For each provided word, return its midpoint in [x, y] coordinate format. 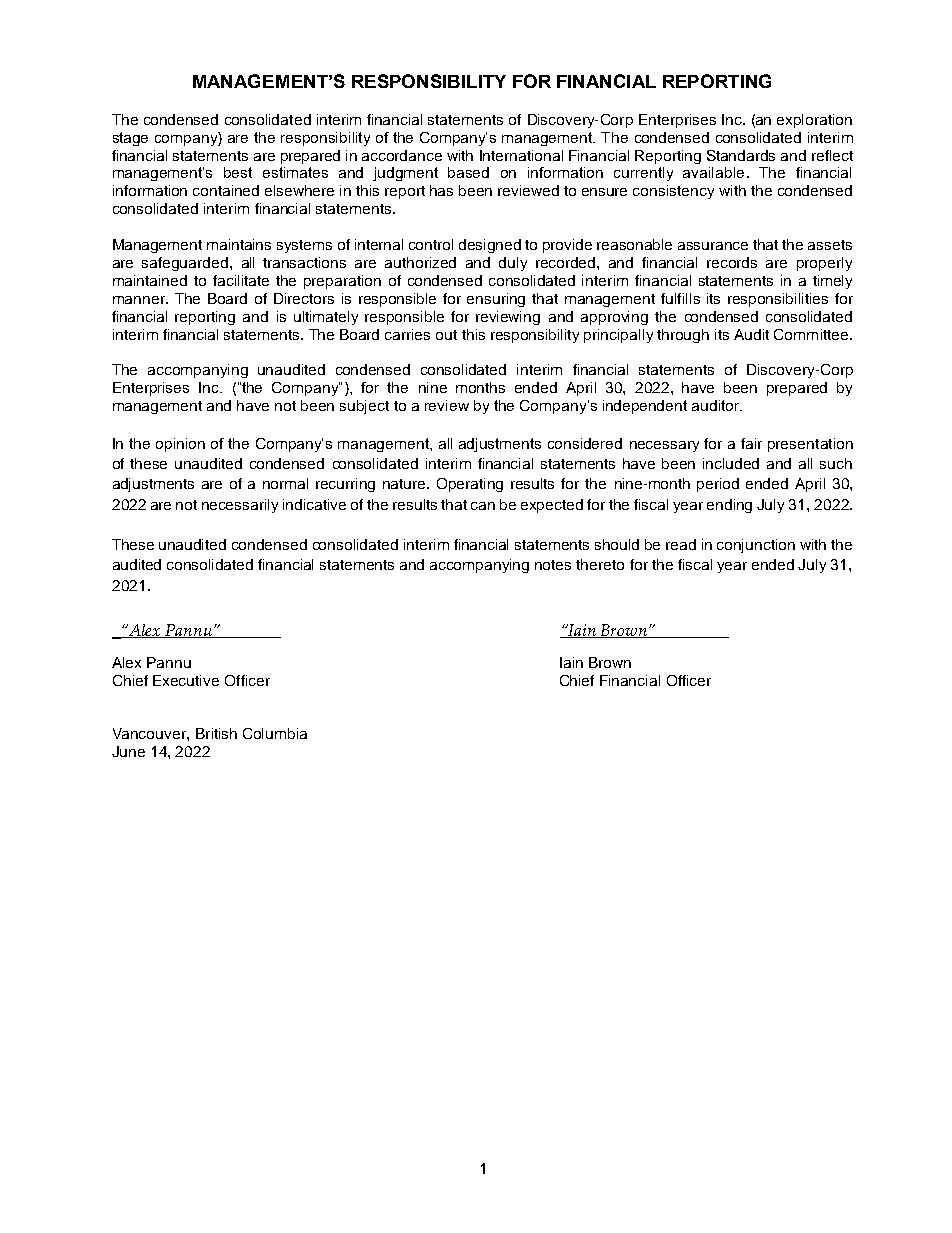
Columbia [275, 733]
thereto [600, 564]
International [521, 155]
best [238, 172]
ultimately [326, 318]
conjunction [756, 546]
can [483, 506]
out [446, 335]
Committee [812, 334]
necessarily [240, 506]
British [216, 733]
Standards [741, 155]
